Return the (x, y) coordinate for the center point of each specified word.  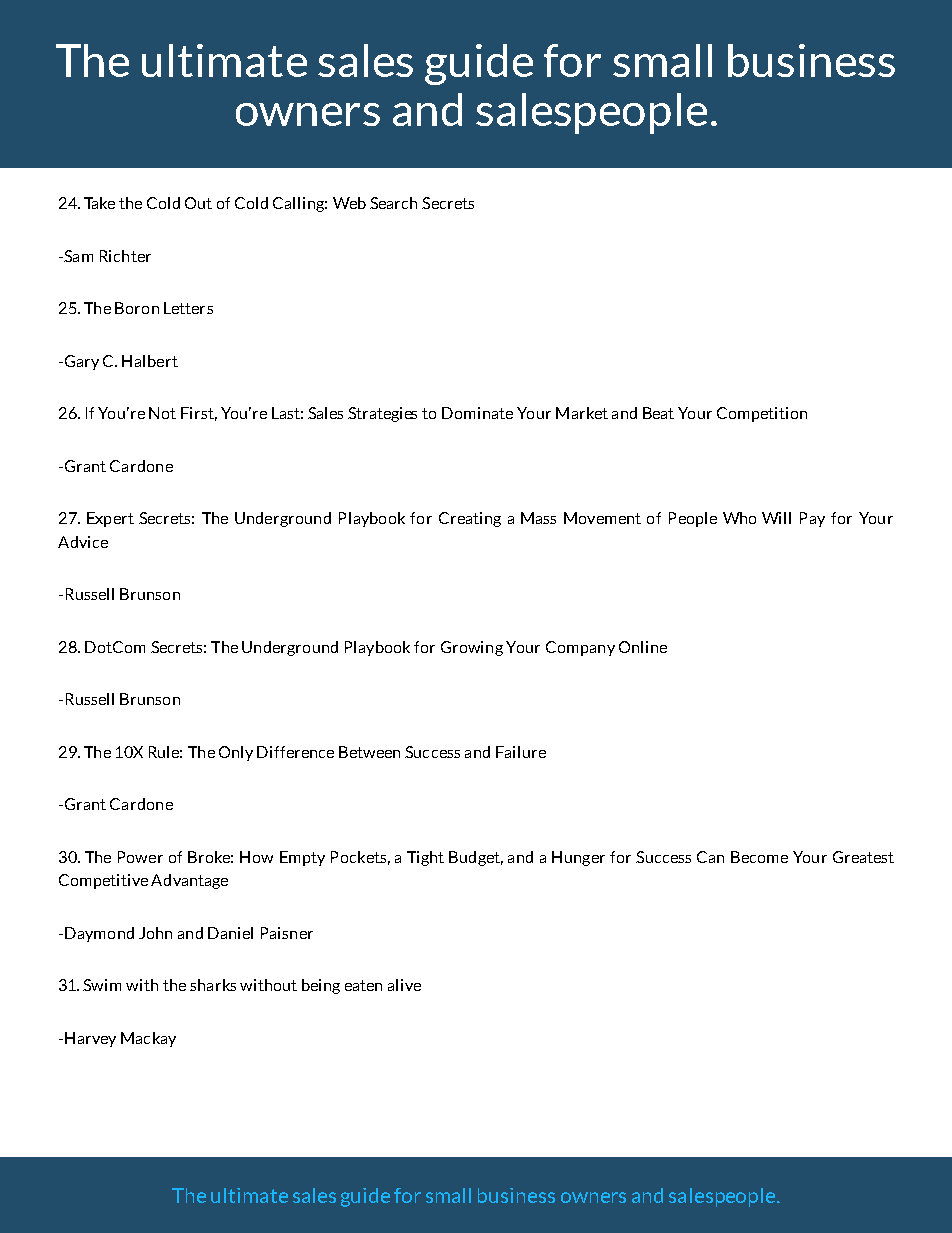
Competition (762, 414)
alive (404, 985)
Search (393, 203)
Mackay (148, 1039)
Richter (125, 256)
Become (759, 857)
